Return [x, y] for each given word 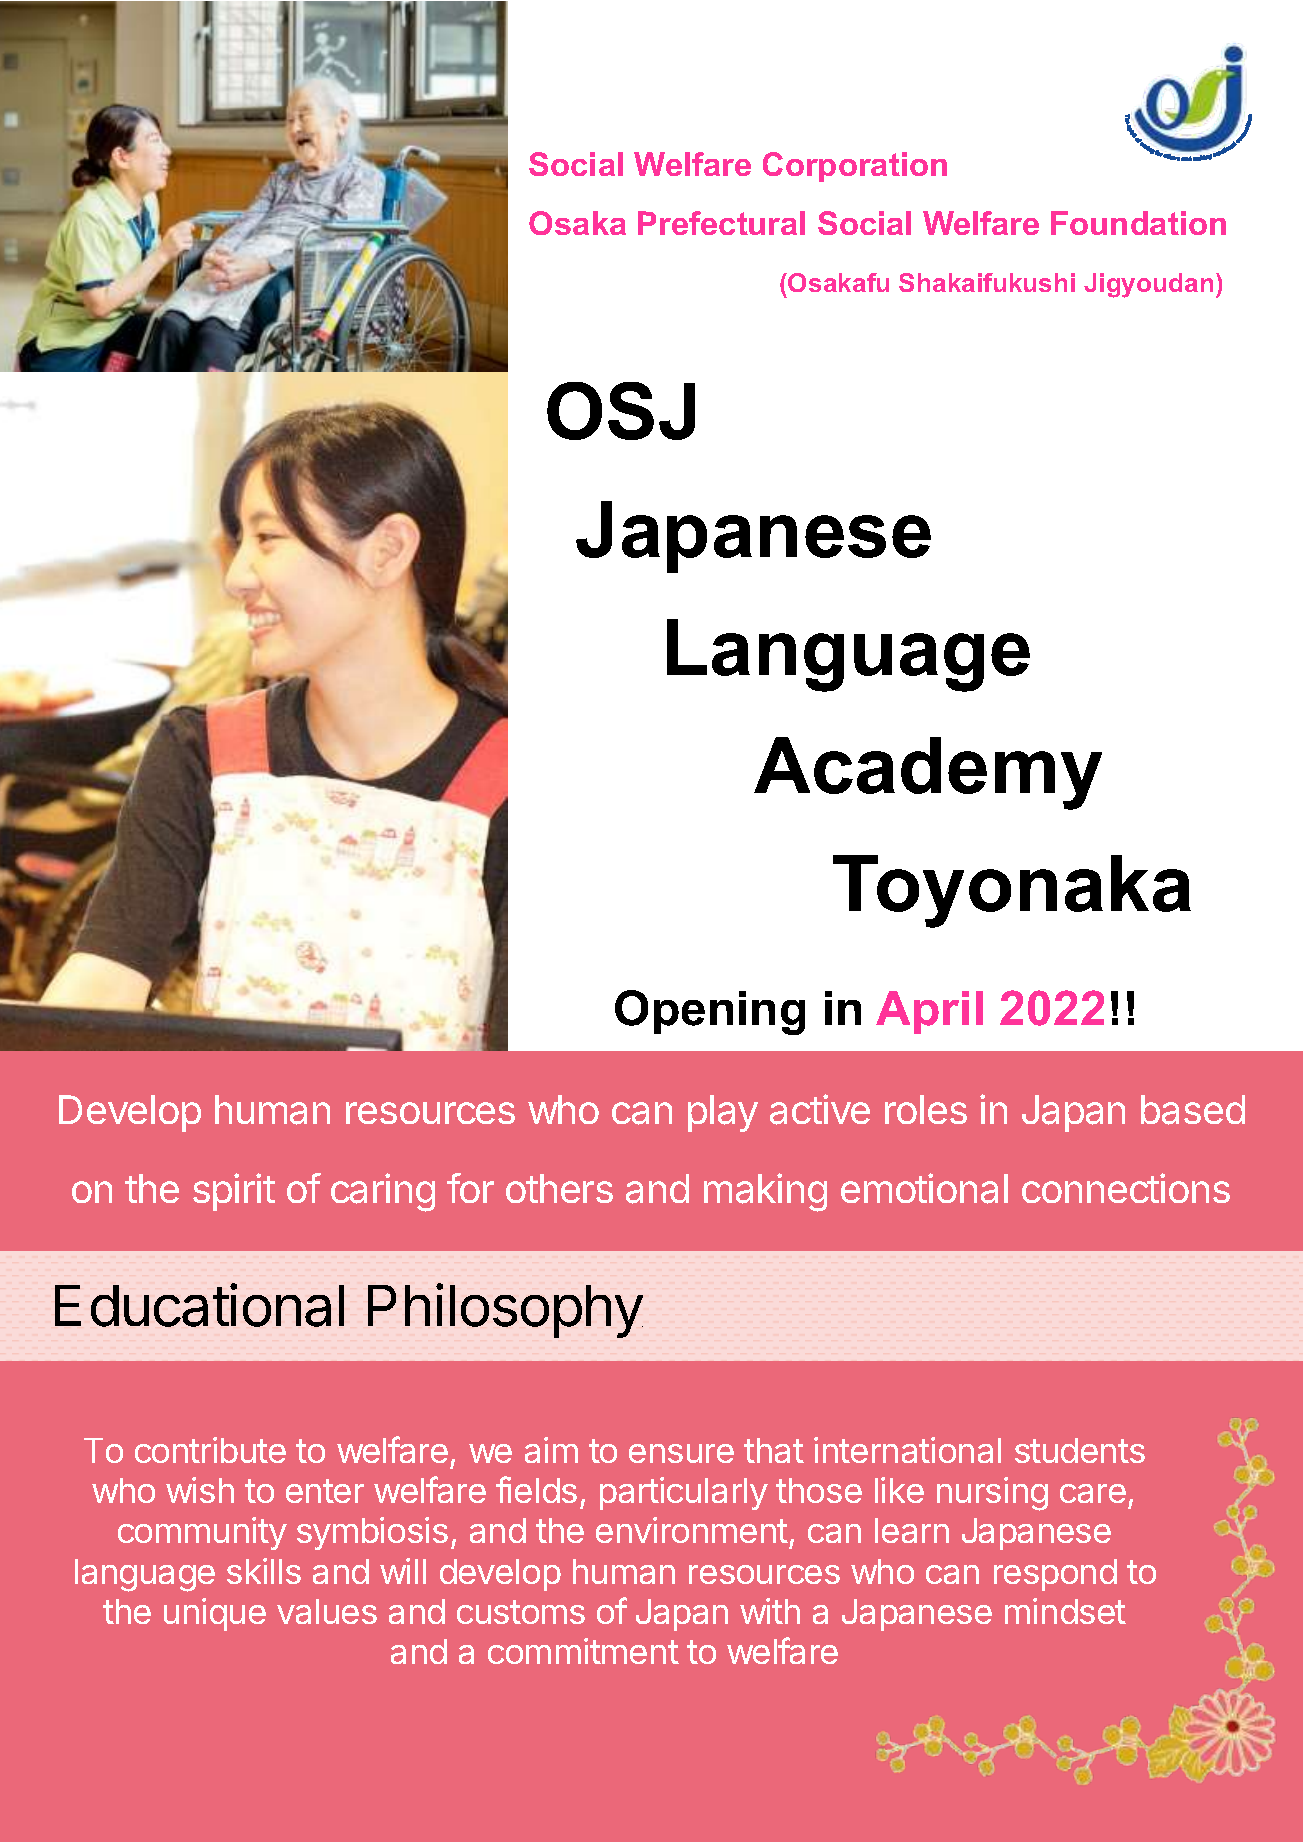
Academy [928, 773]
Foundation [1138, 223]
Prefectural [721, 223]
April [929, 1012]
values [327, 1611]
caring [383, 1192]
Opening [710, 1012]
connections [1126, 1188]
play [723, 1113]
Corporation [855, 167]
